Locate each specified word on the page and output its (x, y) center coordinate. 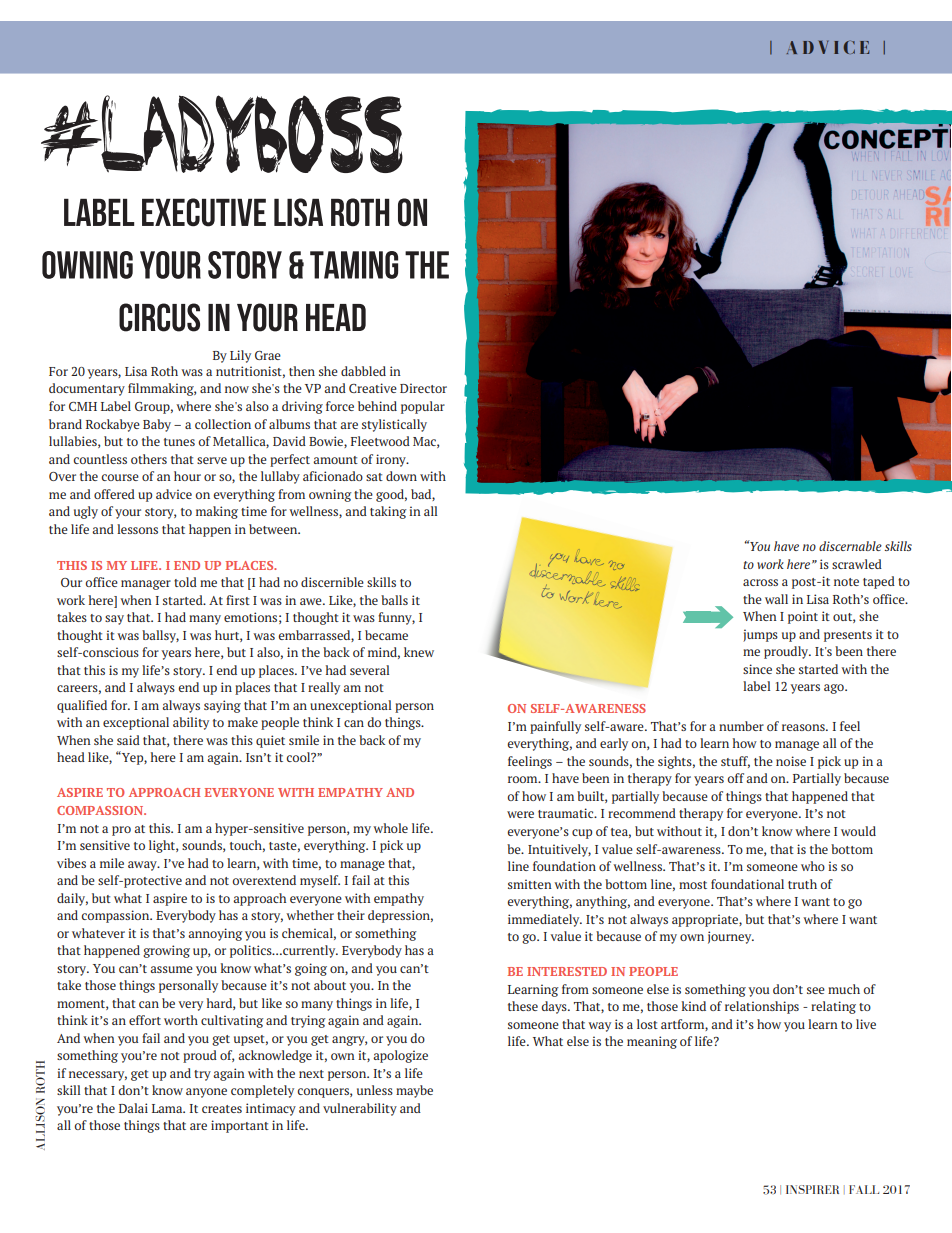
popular (423, 407)
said (128, 740)
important (240, 1126)
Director (423, 388)
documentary (87, 389)
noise (791, 761)
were (520, 814)
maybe (414, 1091)
